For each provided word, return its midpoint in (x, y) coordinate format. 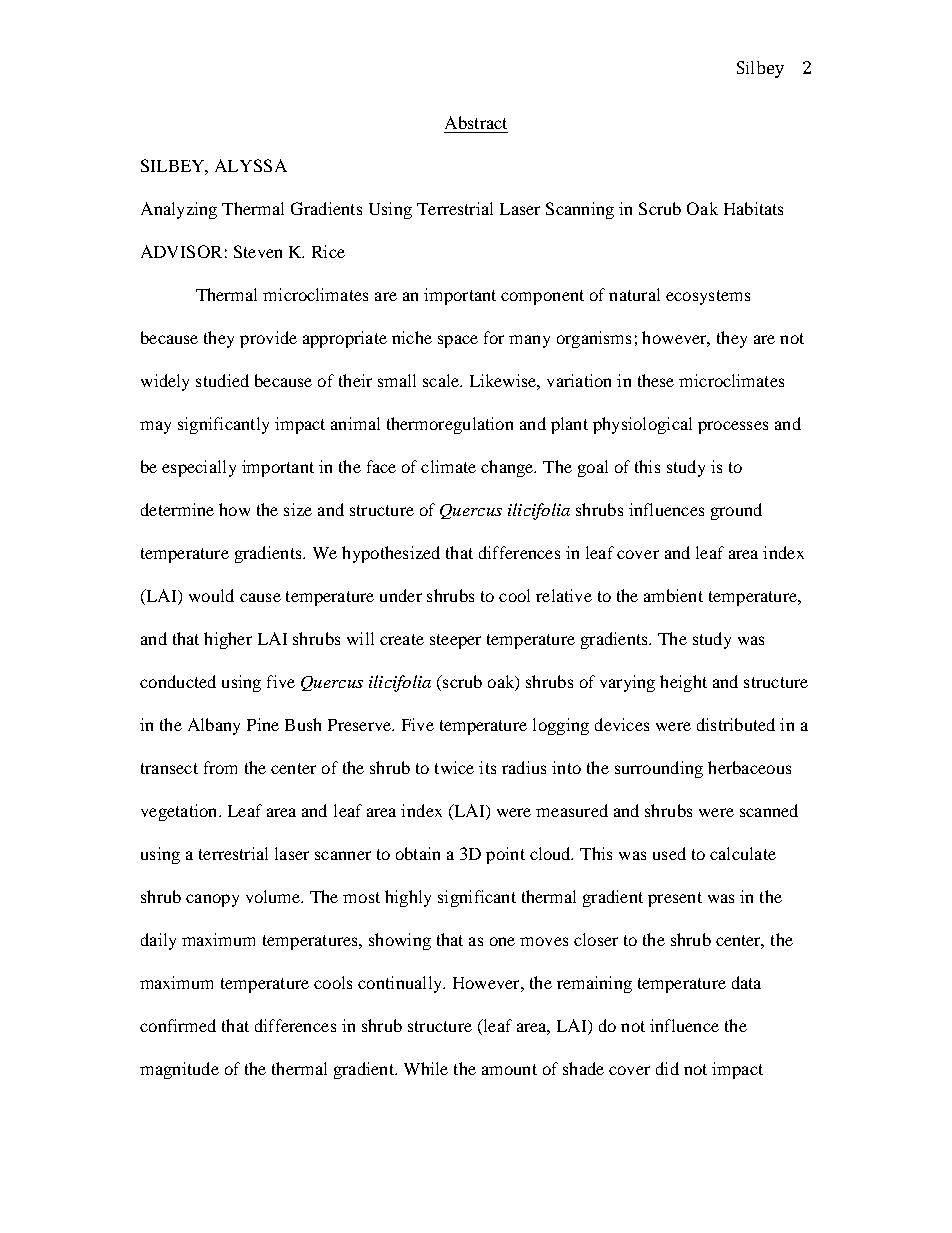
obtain (418, 853)
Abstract (476, 122)
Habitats (753, 208)
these (656, 380)
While (426, 1068)
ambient (673, 595)
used (669, 853)
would (211, 595)
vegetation (180, 812)
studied (222, 380)
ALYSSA (251, 165)
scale (442, 380)
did (667, 1068)
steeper (455, 641)
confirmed (178, 1025)
